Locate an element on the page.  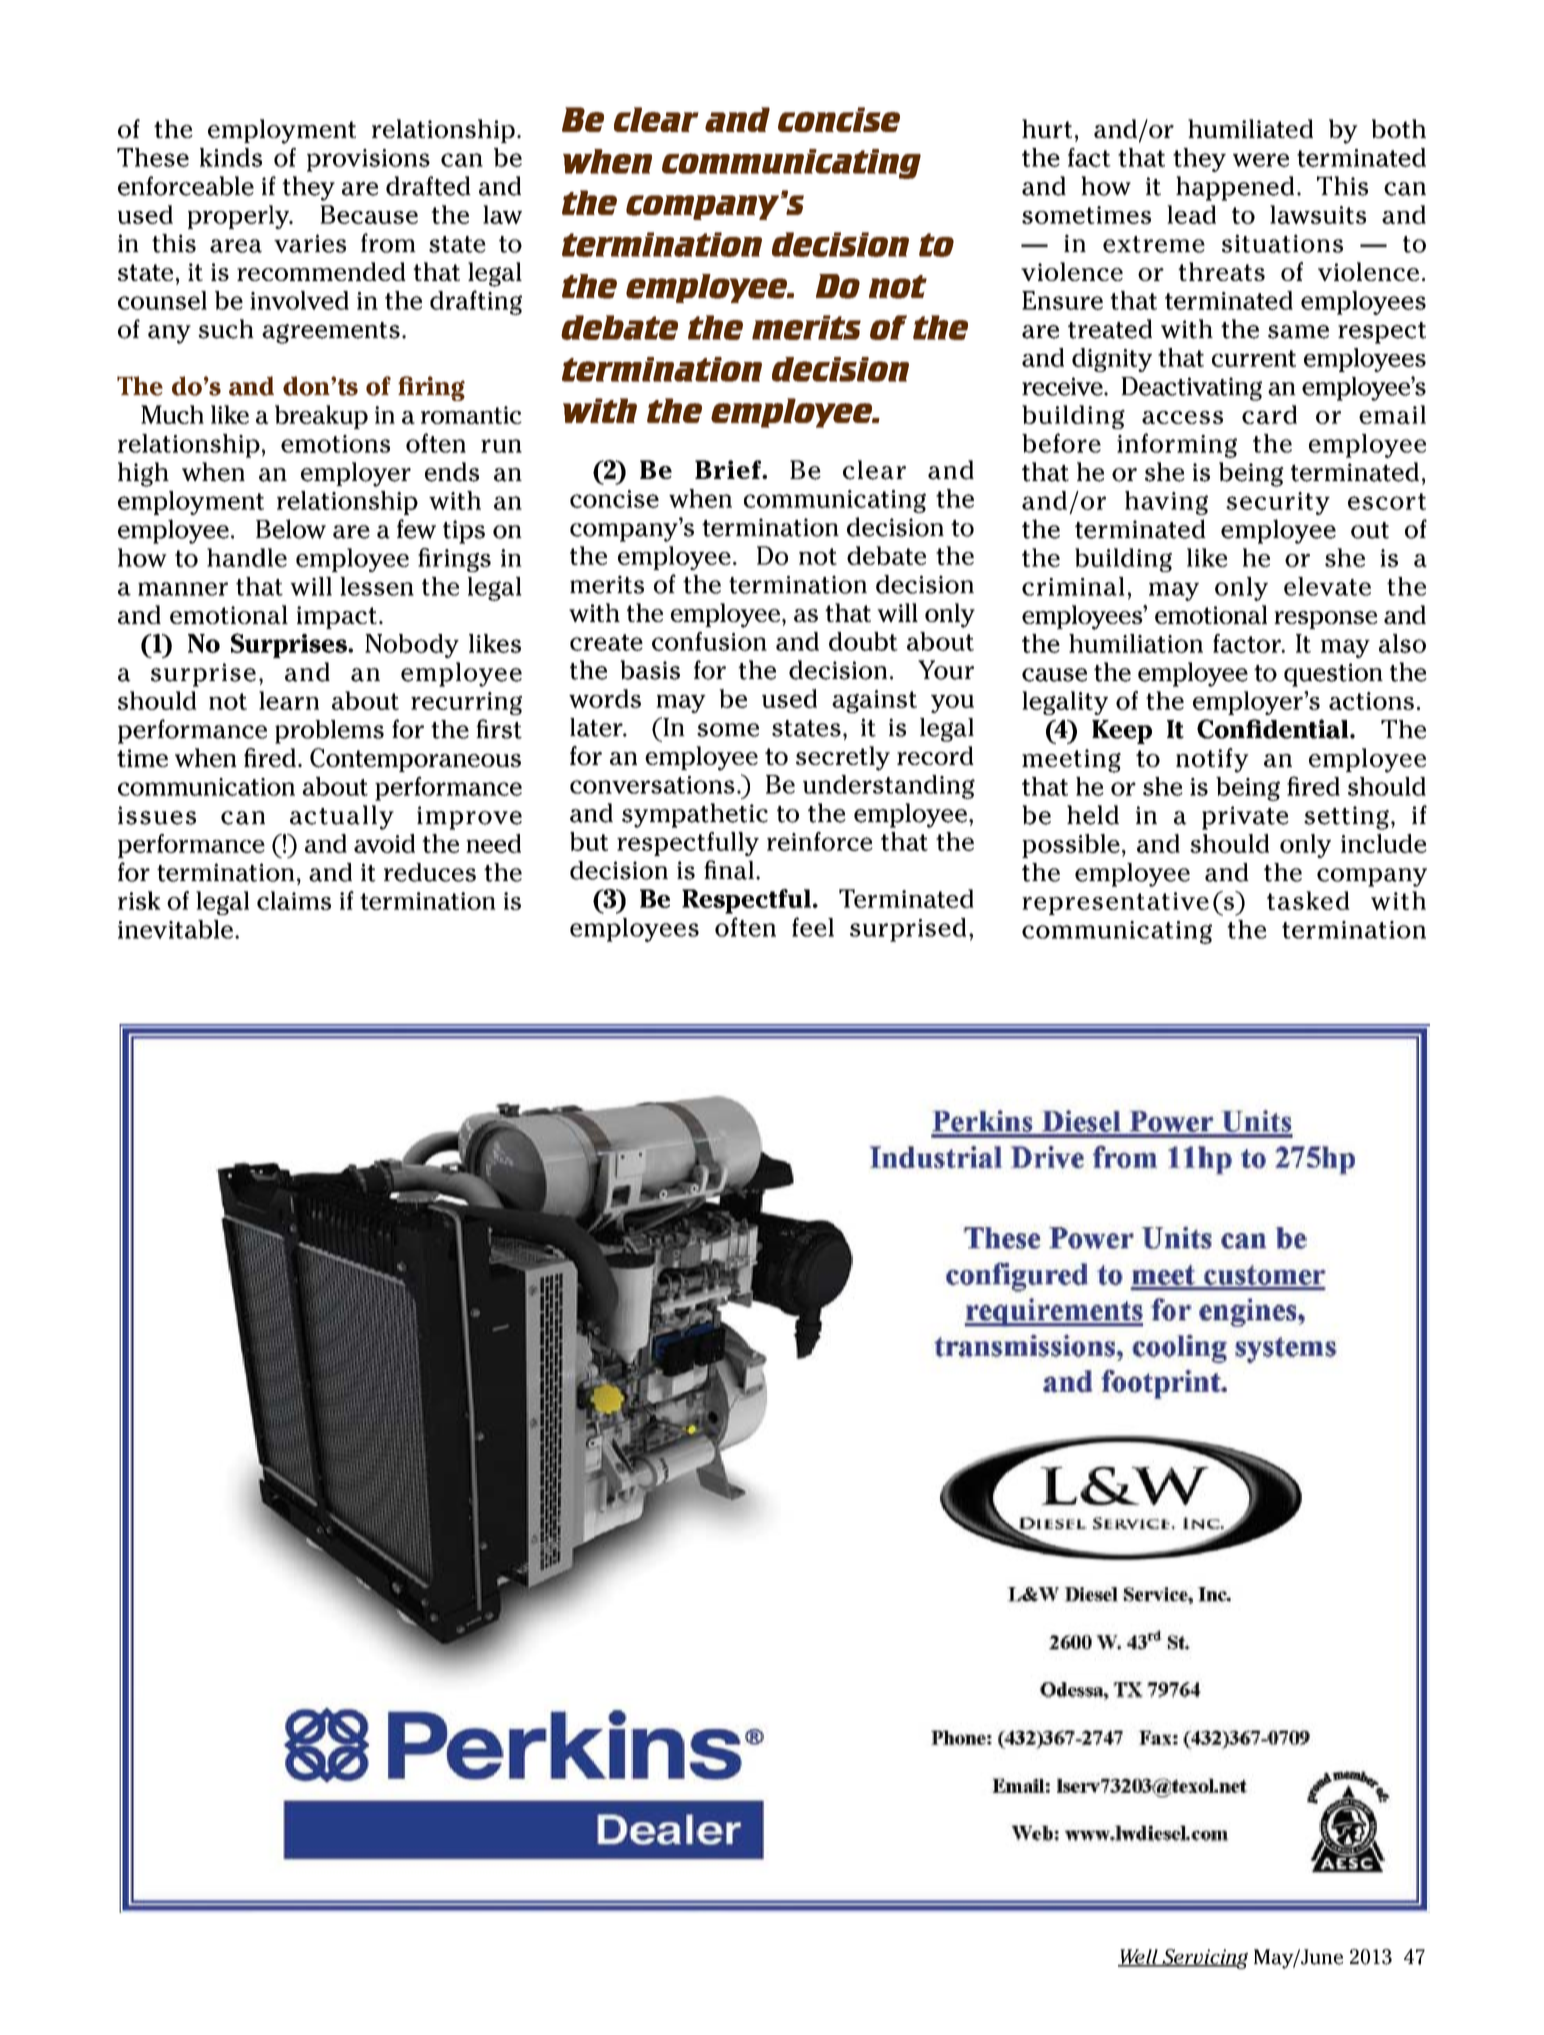
happened is located at coordinates (1235, 188).
